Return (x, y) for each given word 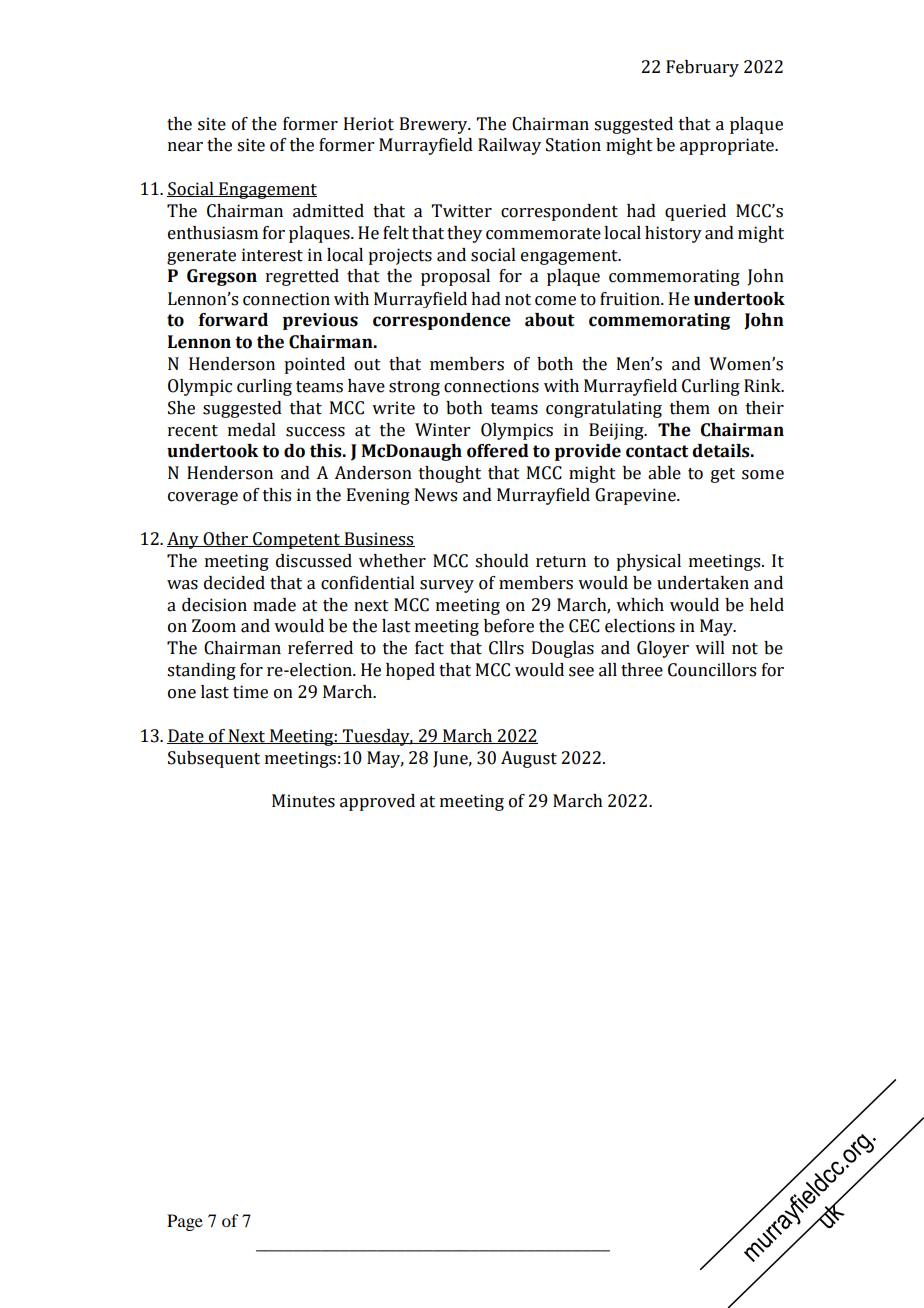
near (185, 147)
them (690, 408)
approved (377, 802)
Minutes (303, 801)
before (509, 626)
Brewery (435, 125)
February (702, 68)
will (710, 647)
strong (414, 388)
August (529, 759)
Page (185, 1222)
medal (252, 430)
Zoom (214, 626)
